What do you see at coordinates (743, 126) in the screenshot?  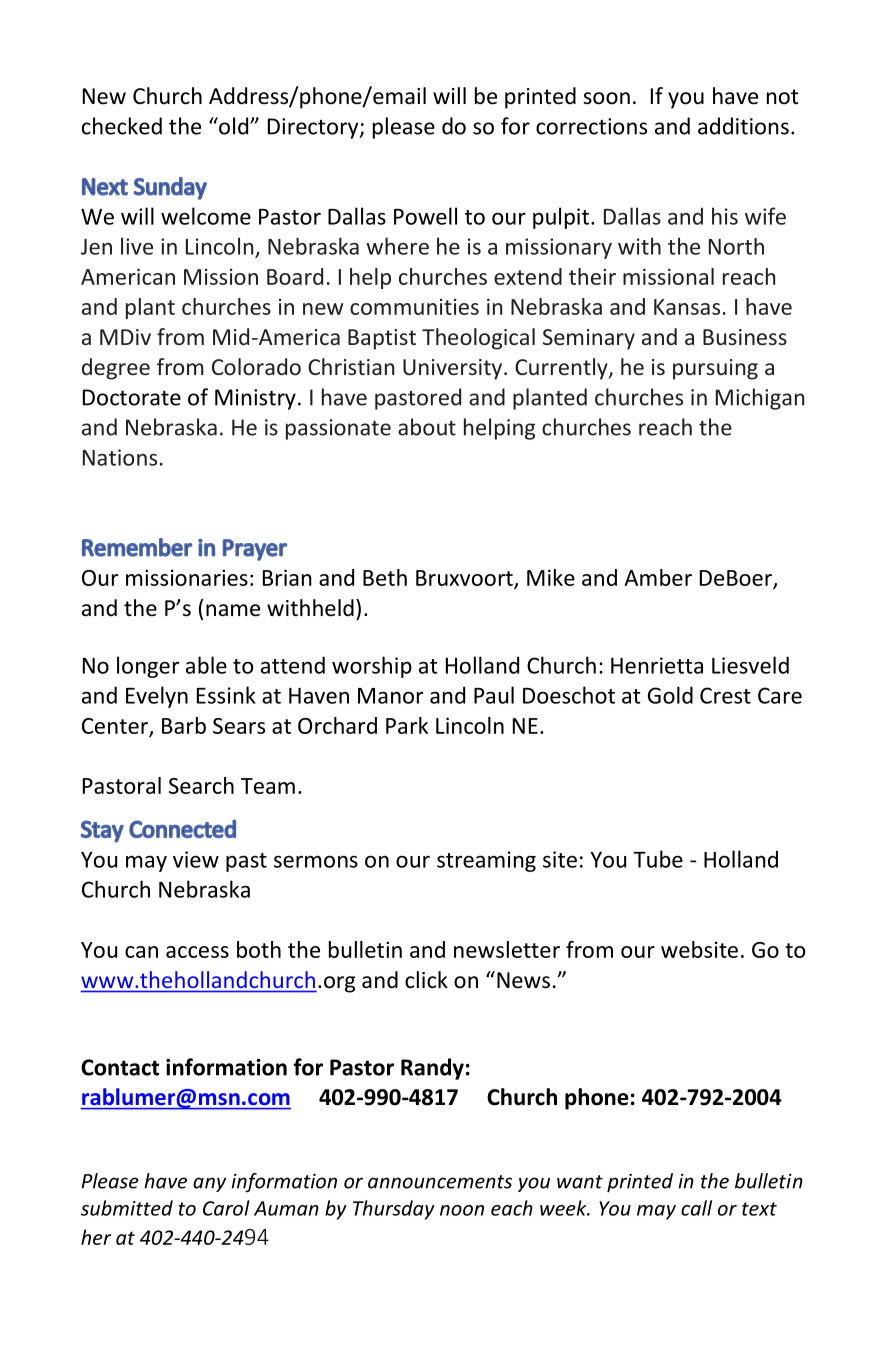 I see `additions` at bounding box center [743, 126].
